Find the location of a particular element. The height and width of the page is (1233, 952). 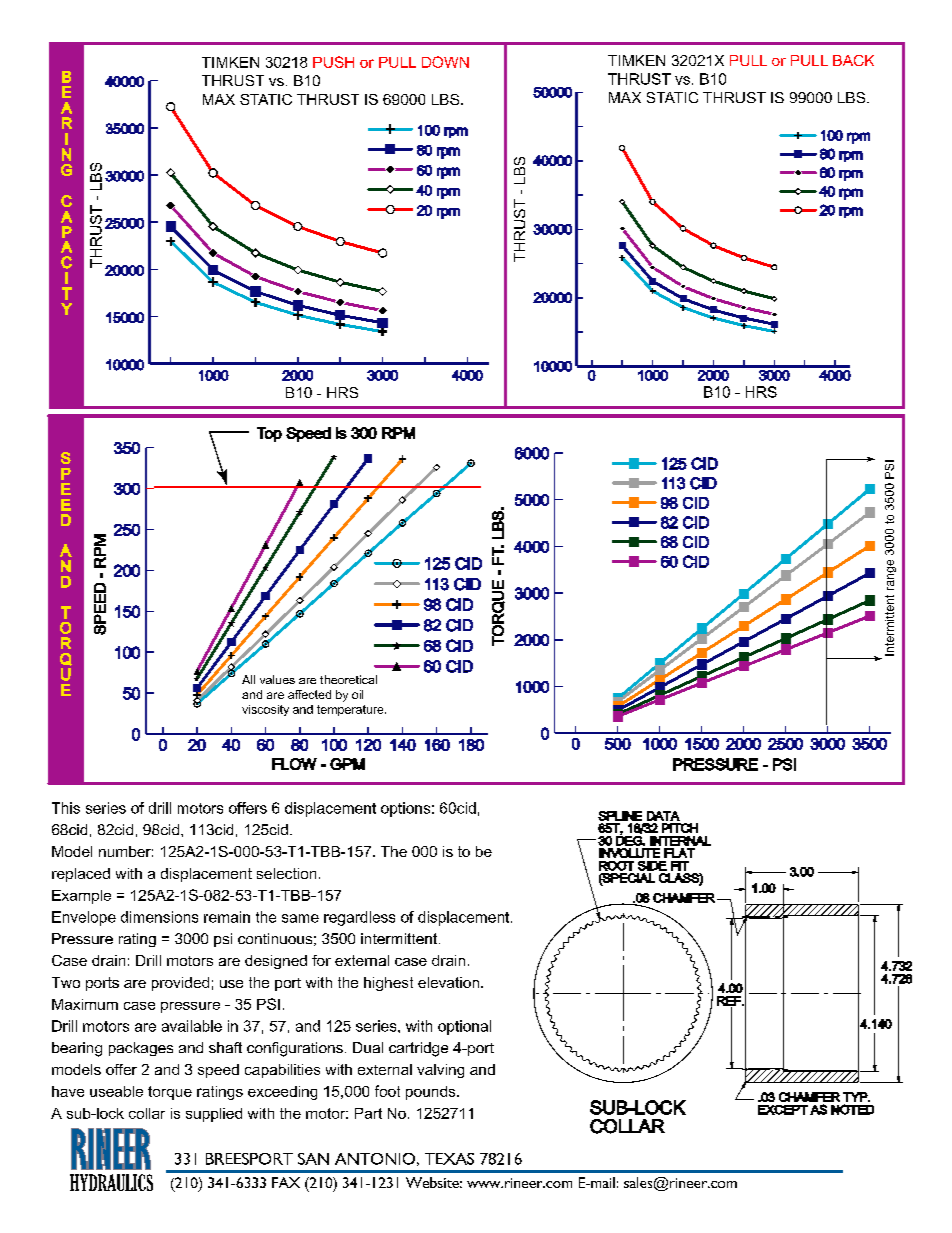

NOTED is located at coordinates (852, 1109).
